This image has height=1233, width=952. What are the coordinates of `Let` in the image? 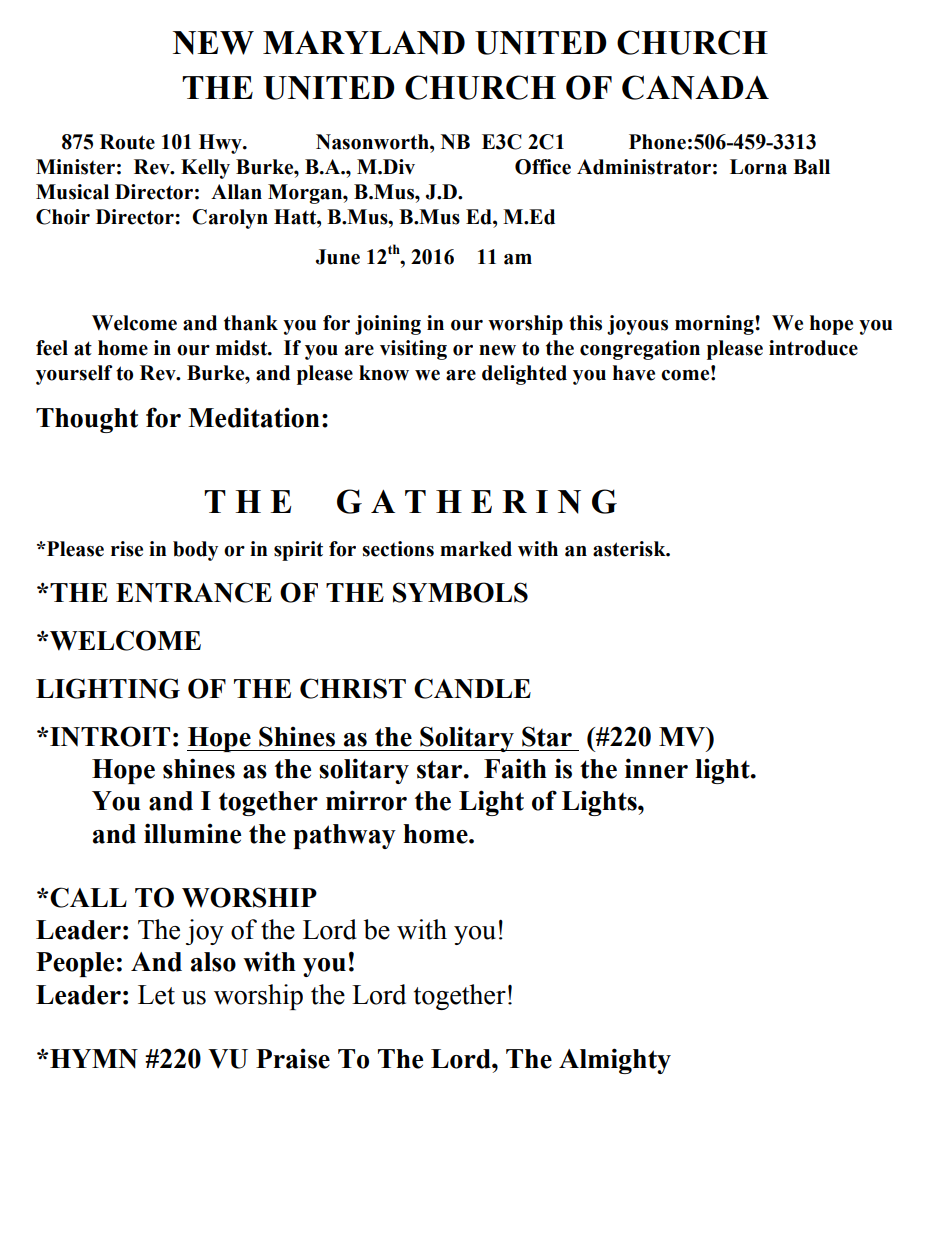 It's located at (156, 995).
